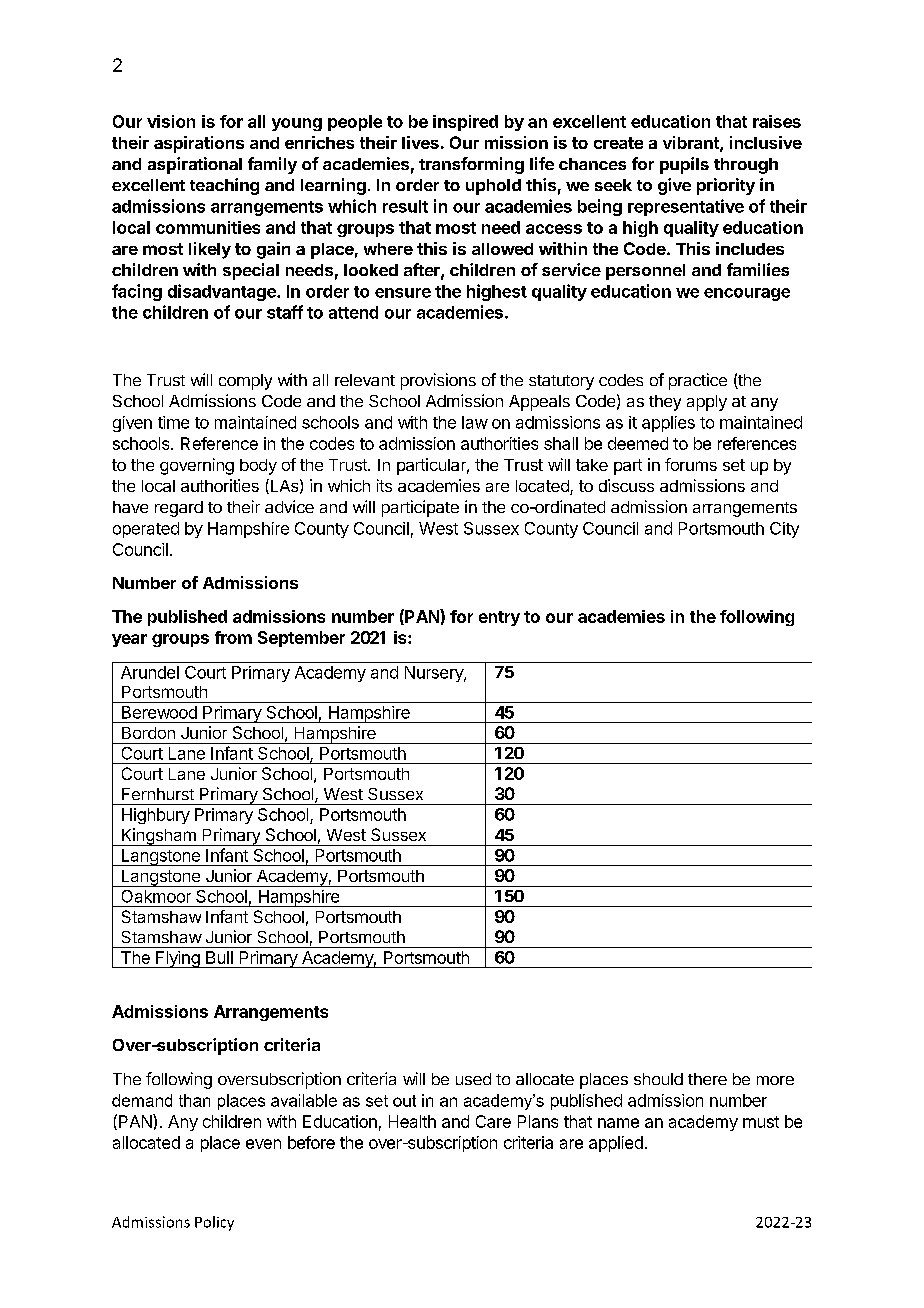  What do you see at coordinates (435, 674) in the screenshot?
I see `Nursery` at bounding box center [435, 674].
